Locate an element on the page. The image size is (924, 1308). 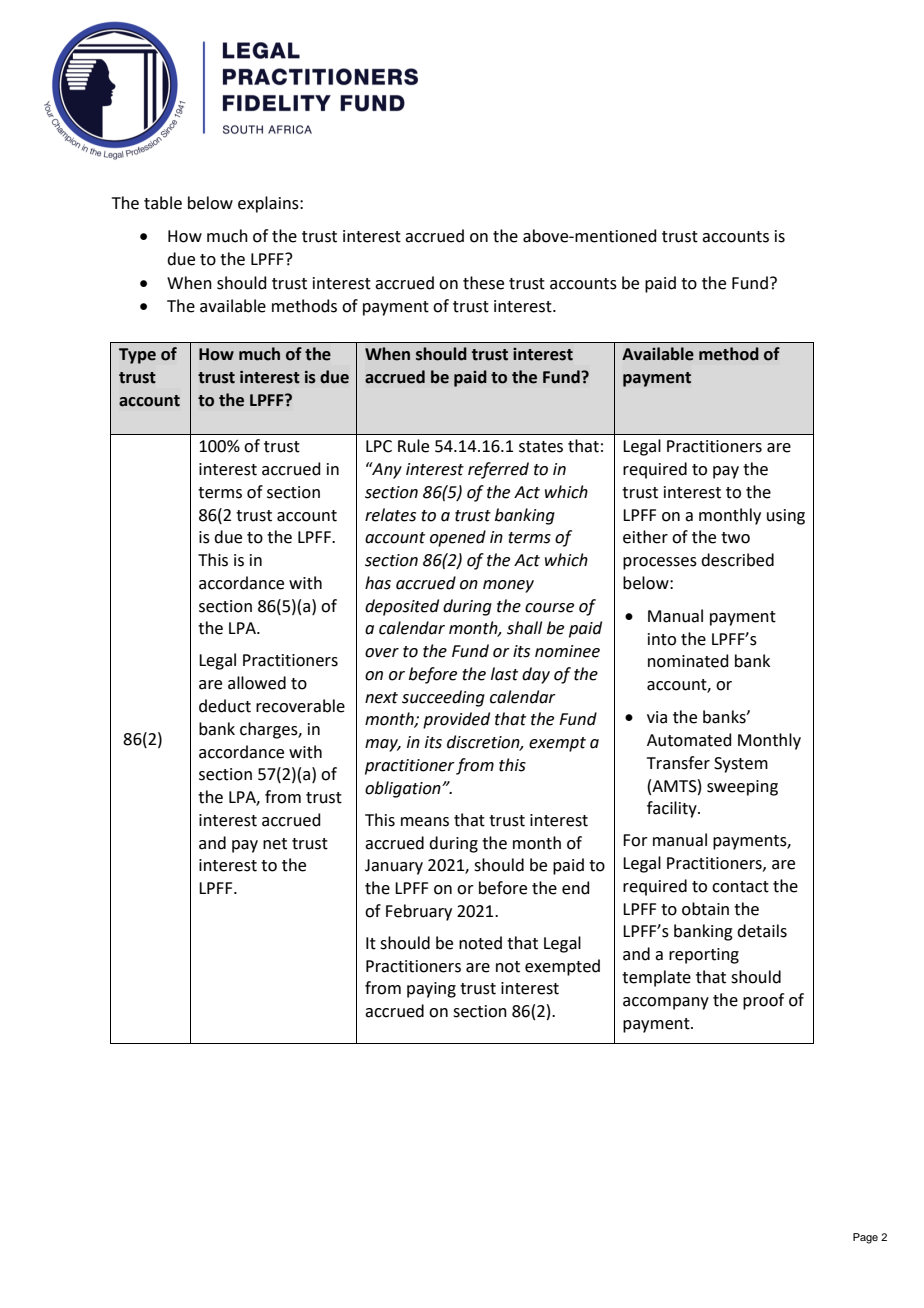
these is located at coordinates (483, 283).
